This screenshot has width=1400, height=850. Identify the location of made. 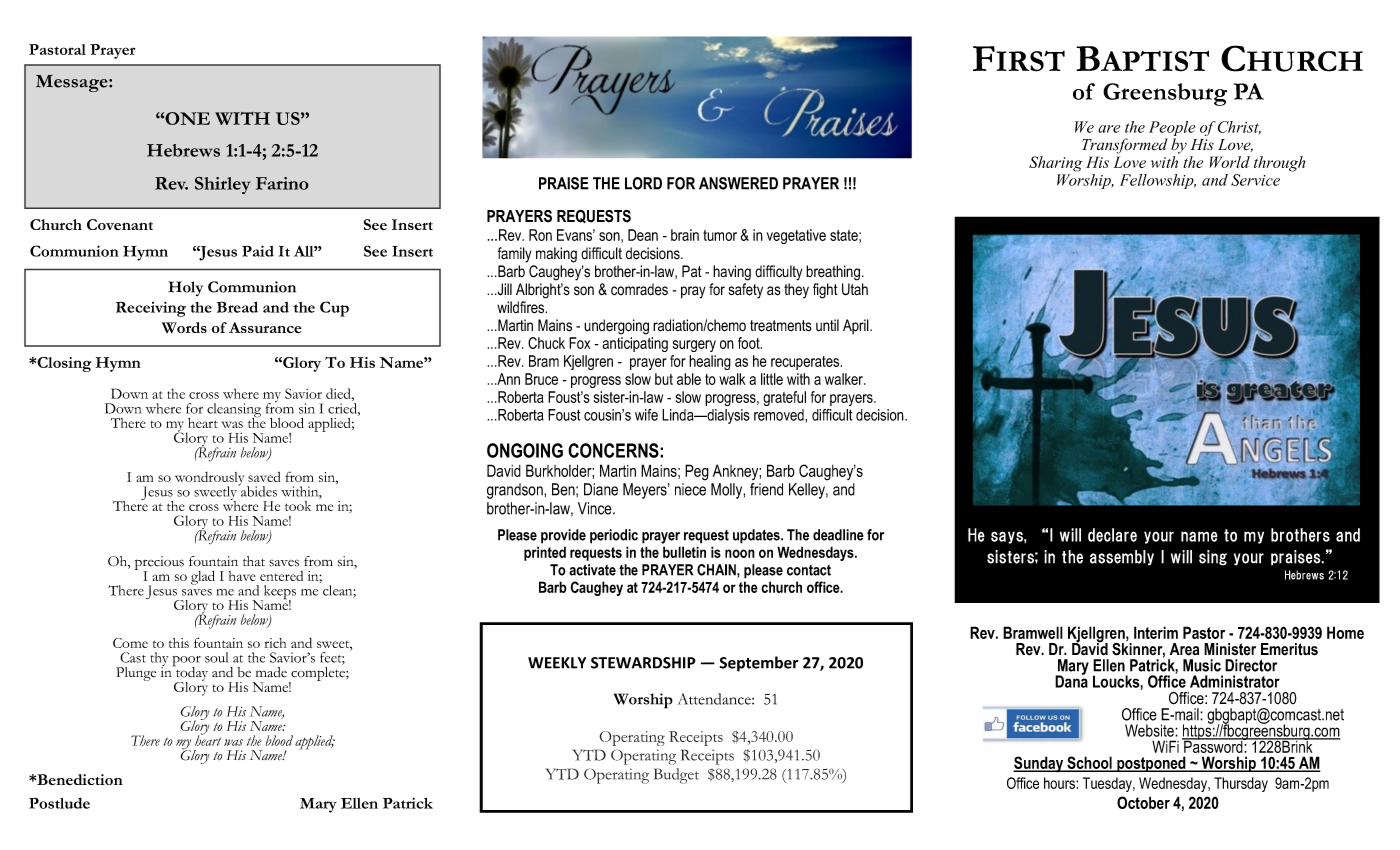
(271, 672).
